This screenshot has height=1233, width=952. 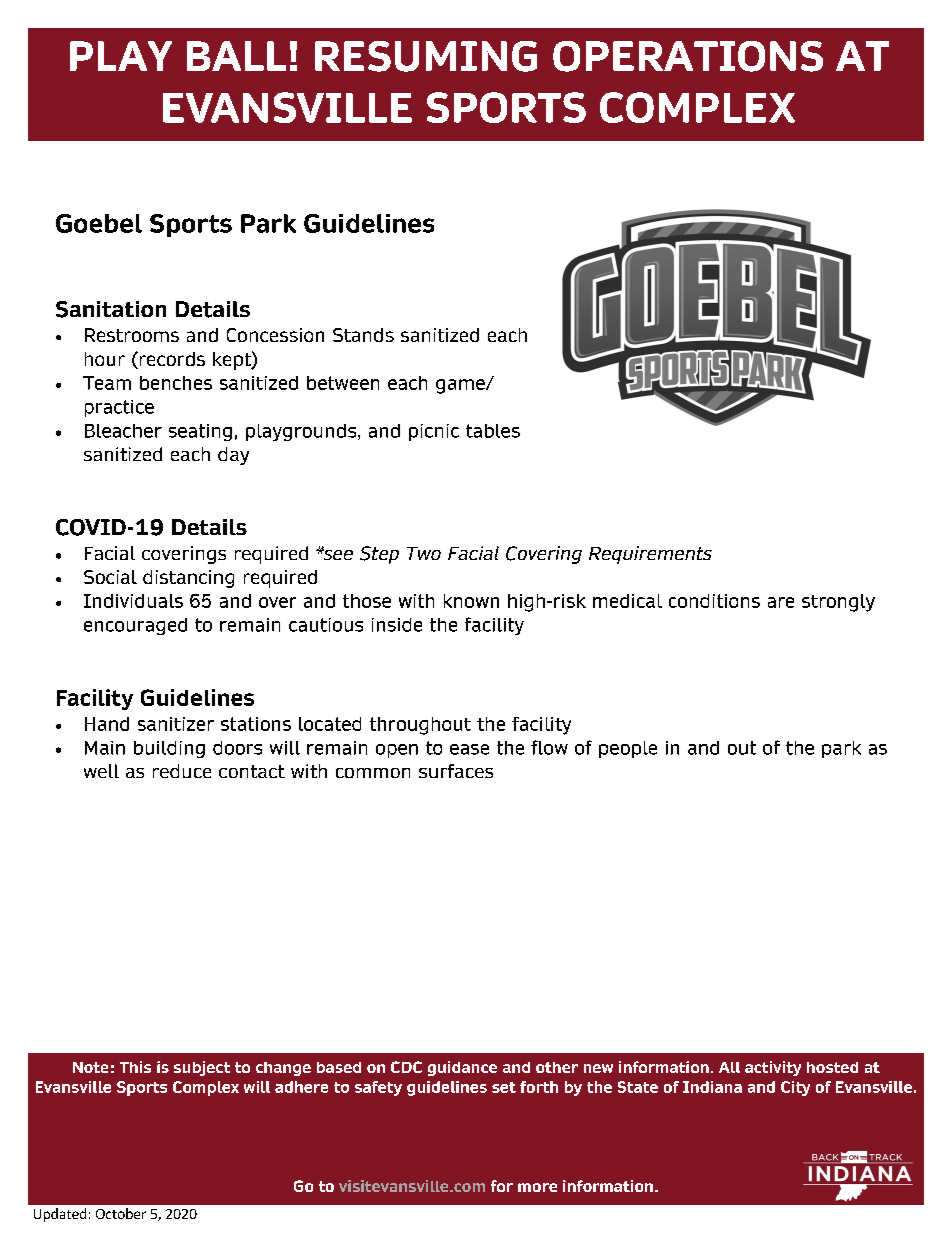 What do you see at coordinates (171, 360) in the screenshot?
I see `records` at bounding box center [171, 360].
